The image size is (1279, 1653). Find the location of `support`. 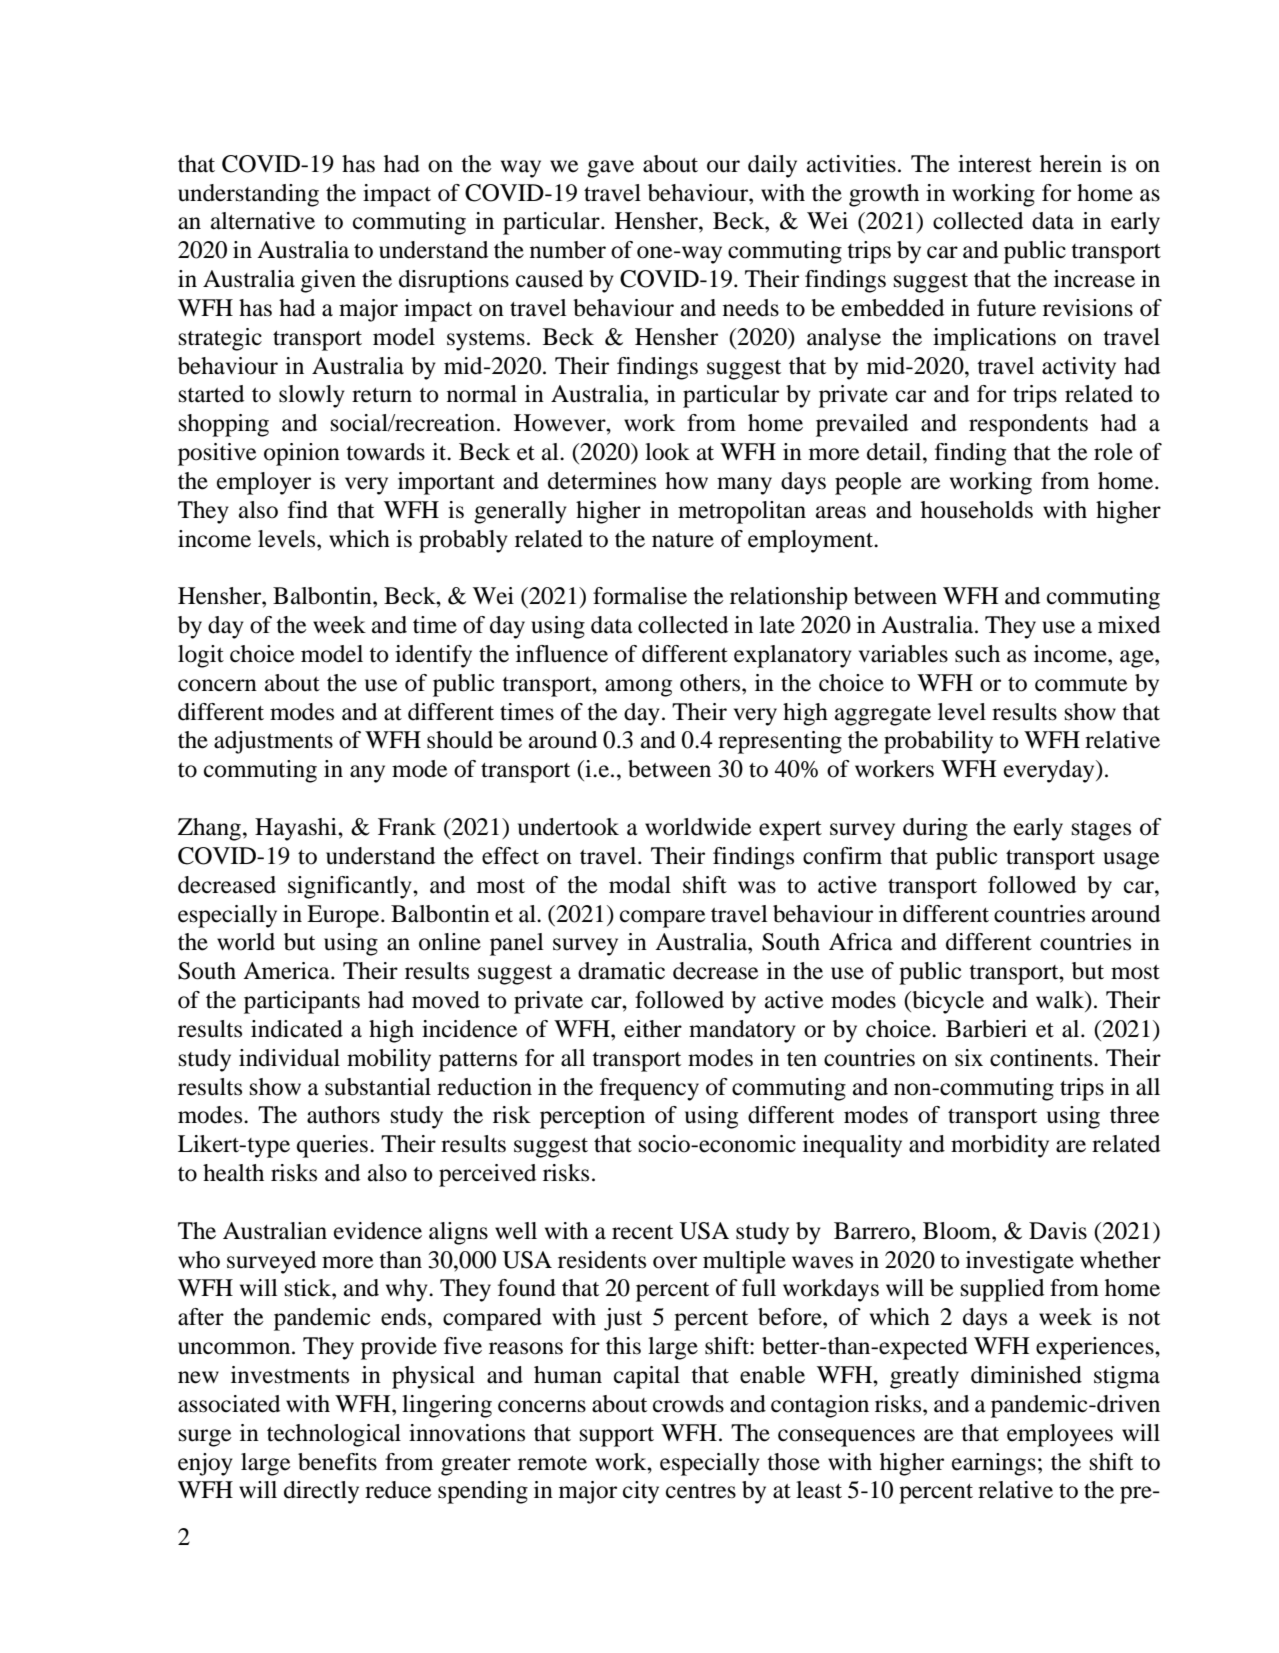

support is located at coordinates (617, 1437).
